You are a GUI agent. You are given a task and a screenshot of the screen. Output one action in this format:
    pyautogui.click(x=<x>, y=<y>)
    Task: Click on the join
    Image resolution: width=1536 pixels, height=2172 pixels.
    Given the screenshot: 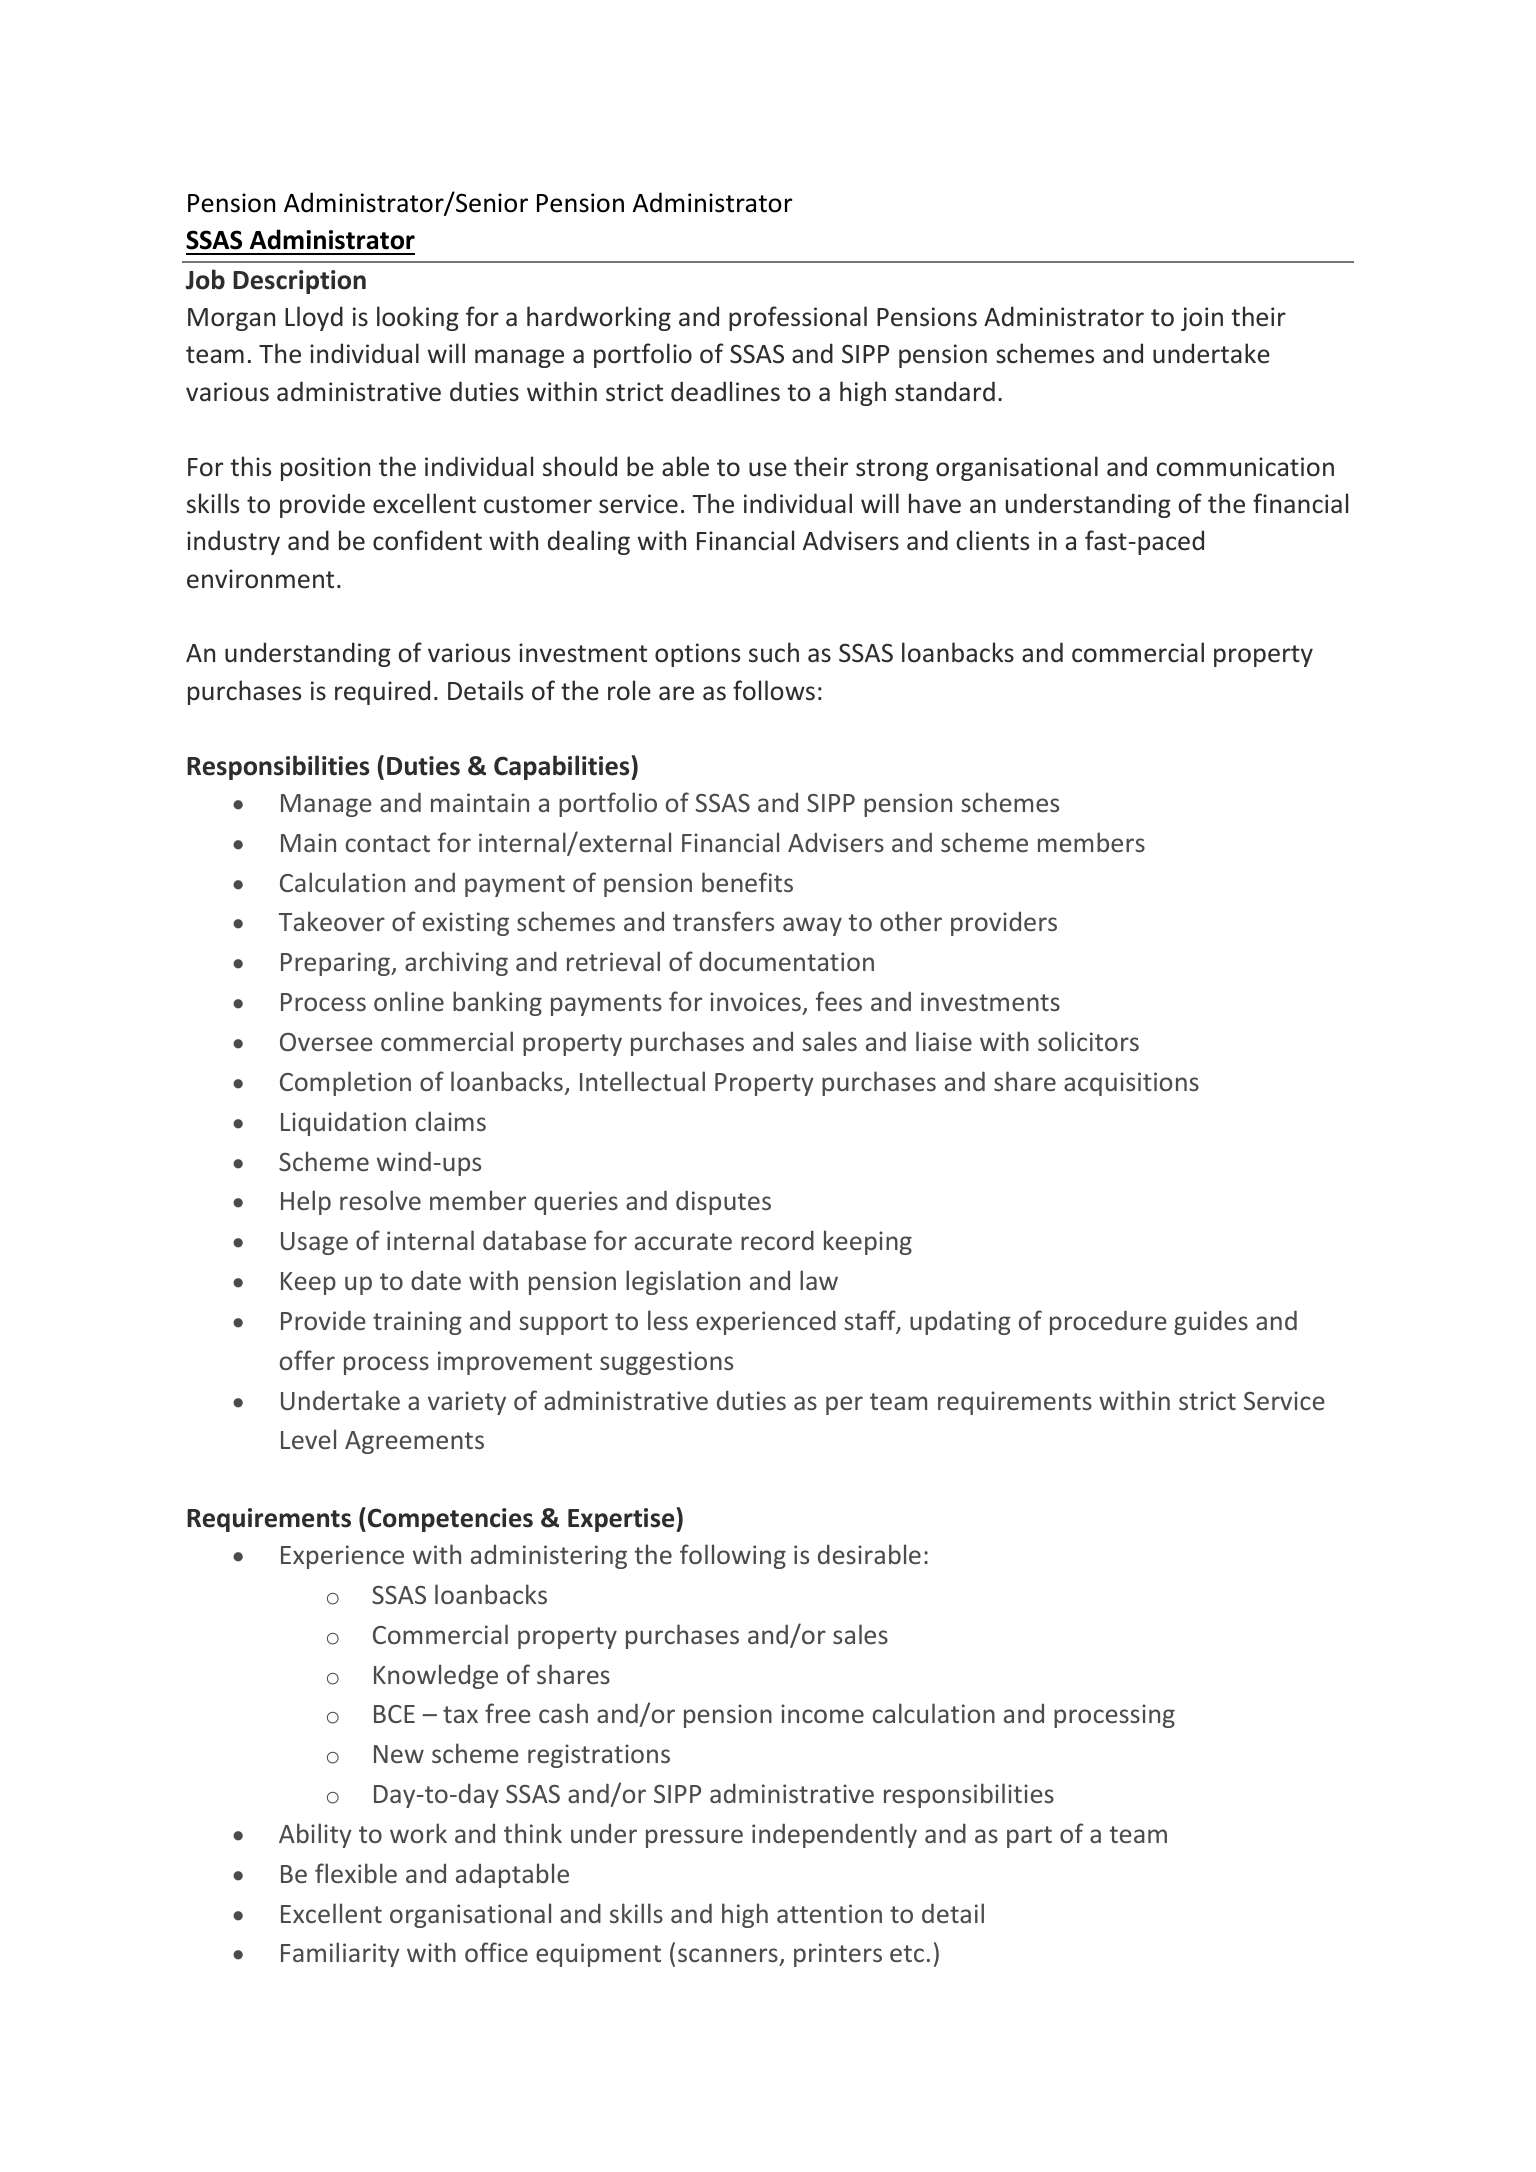 What is the action you would take?
    pyautogui.click(x=1202, y=319)
